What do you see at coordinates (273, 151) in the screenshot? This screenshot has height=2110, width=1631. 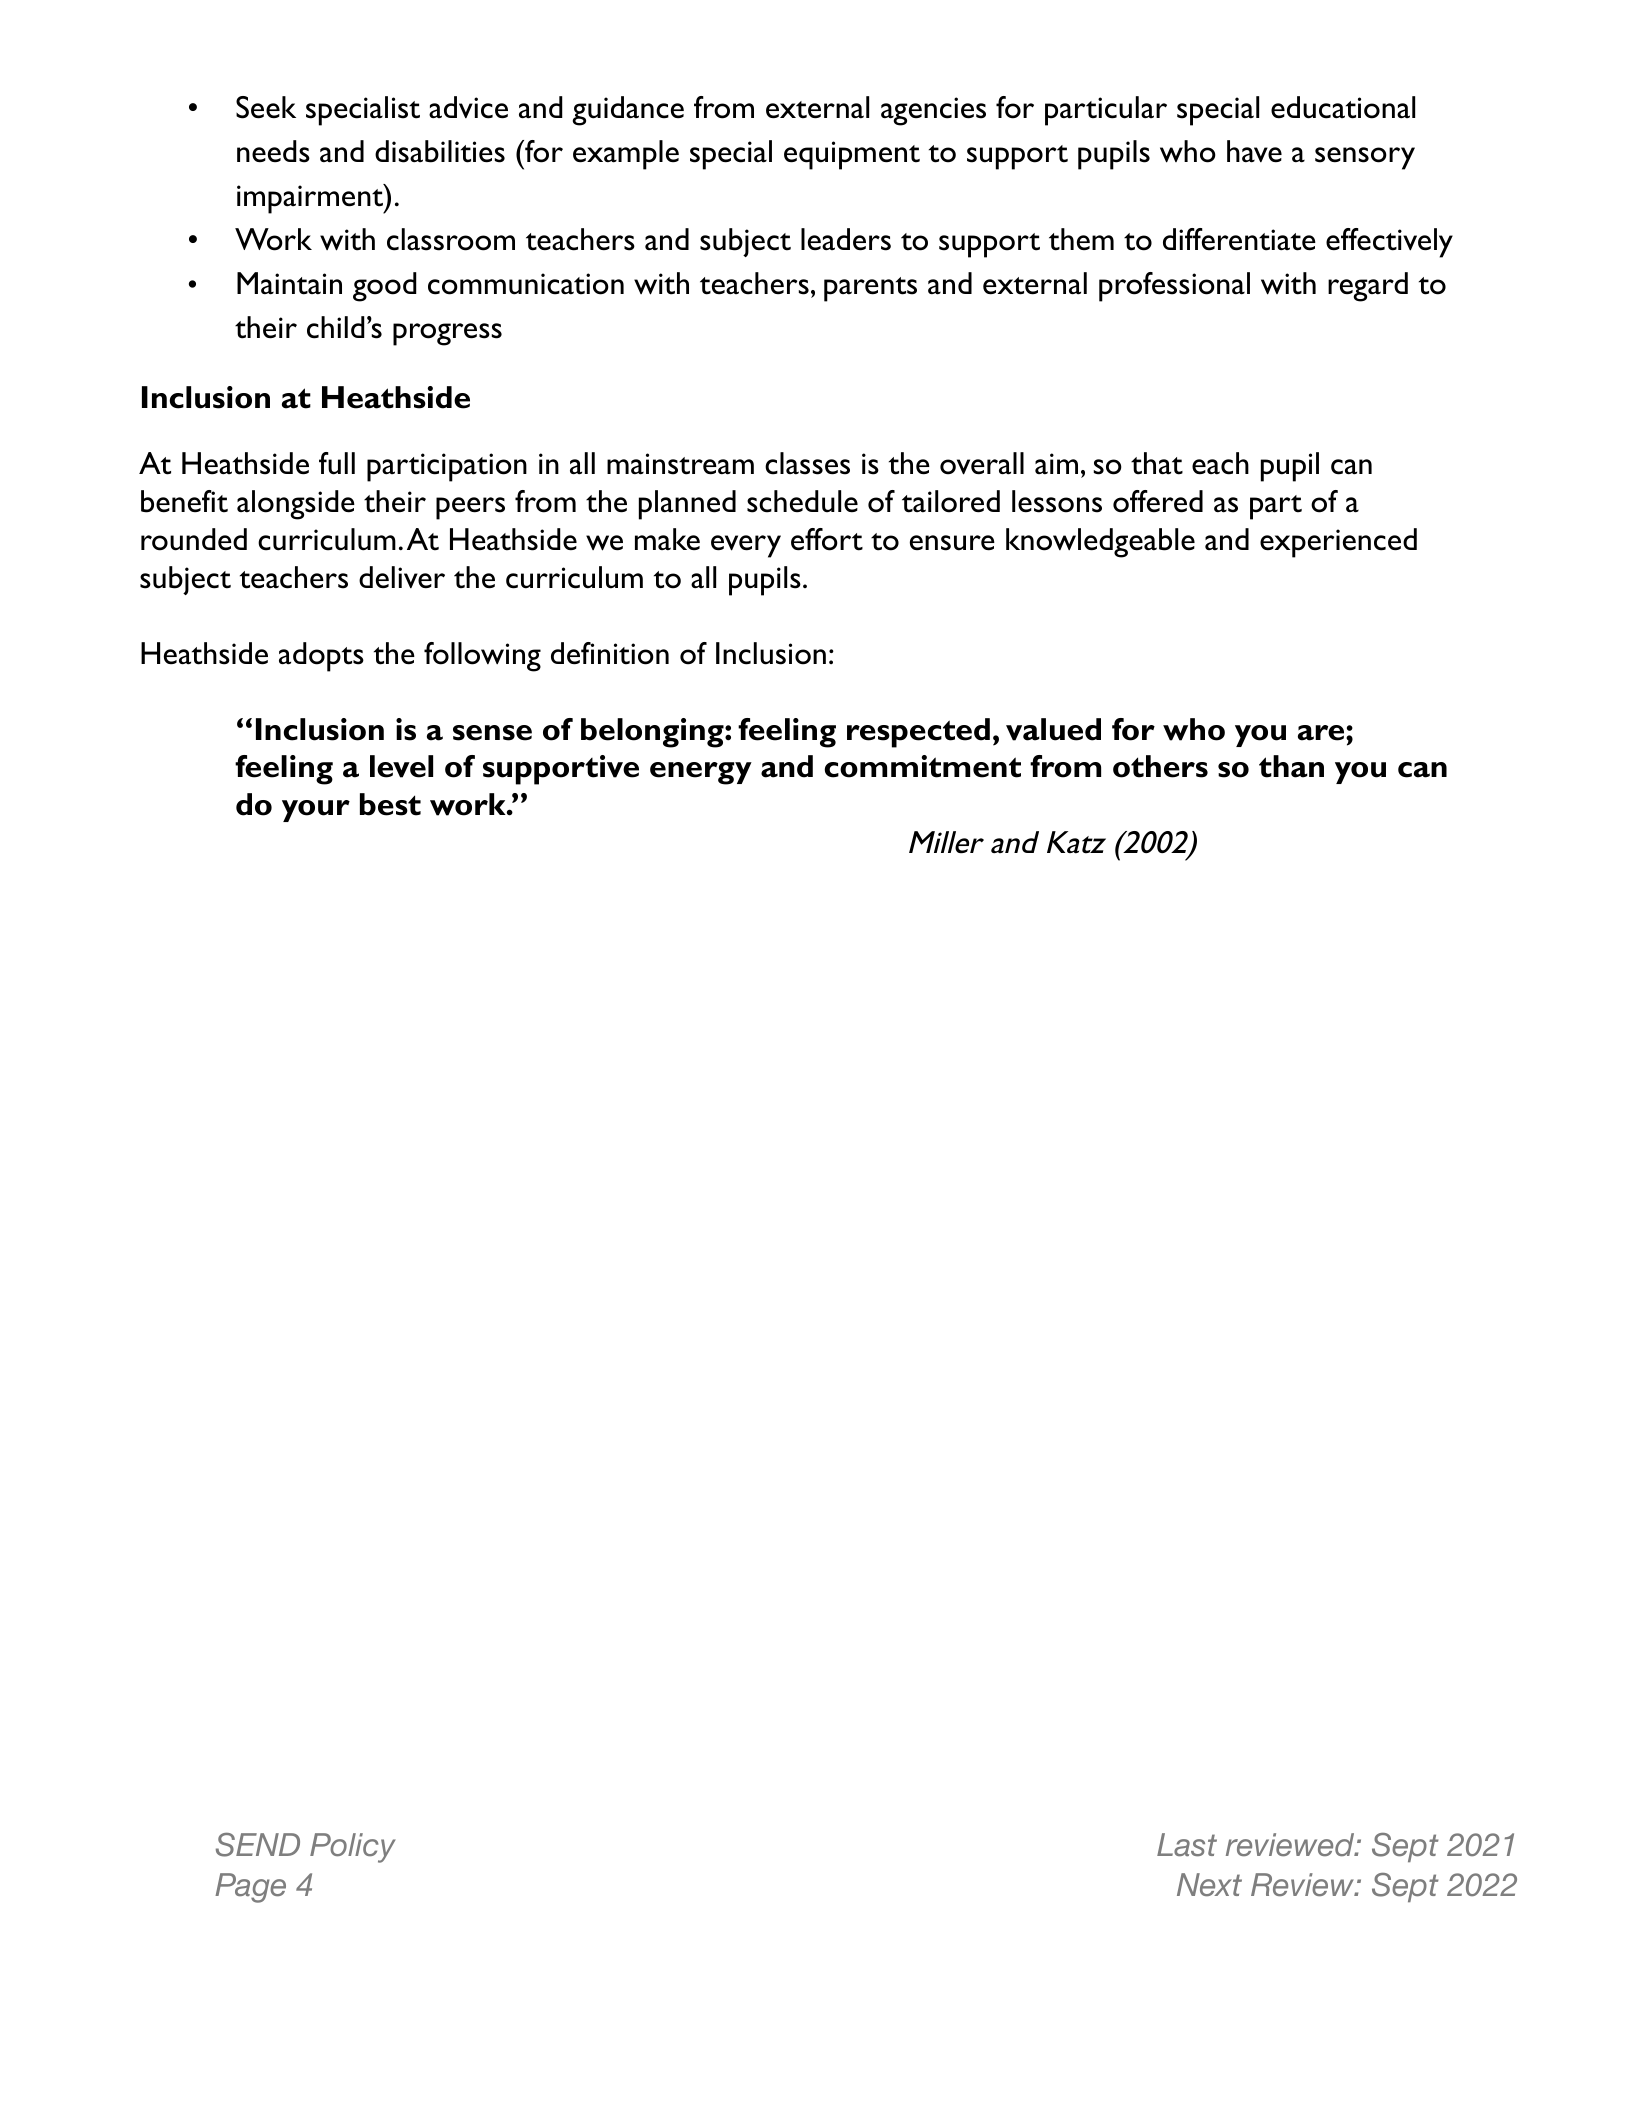 I see `needs` at bounding box center [273, 151].
